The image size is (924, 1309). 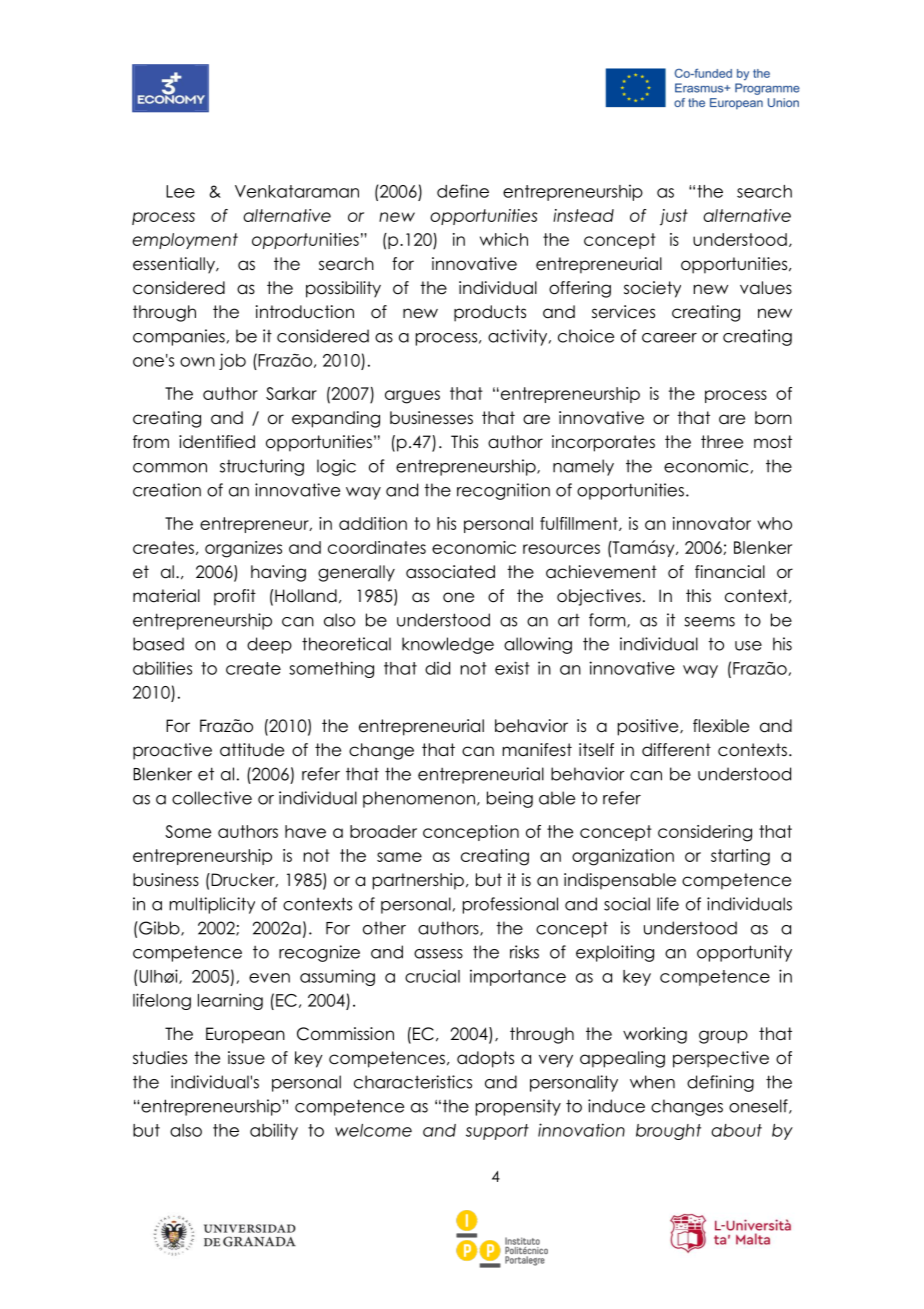 I want to click on define, so click(x=463, y=191).
